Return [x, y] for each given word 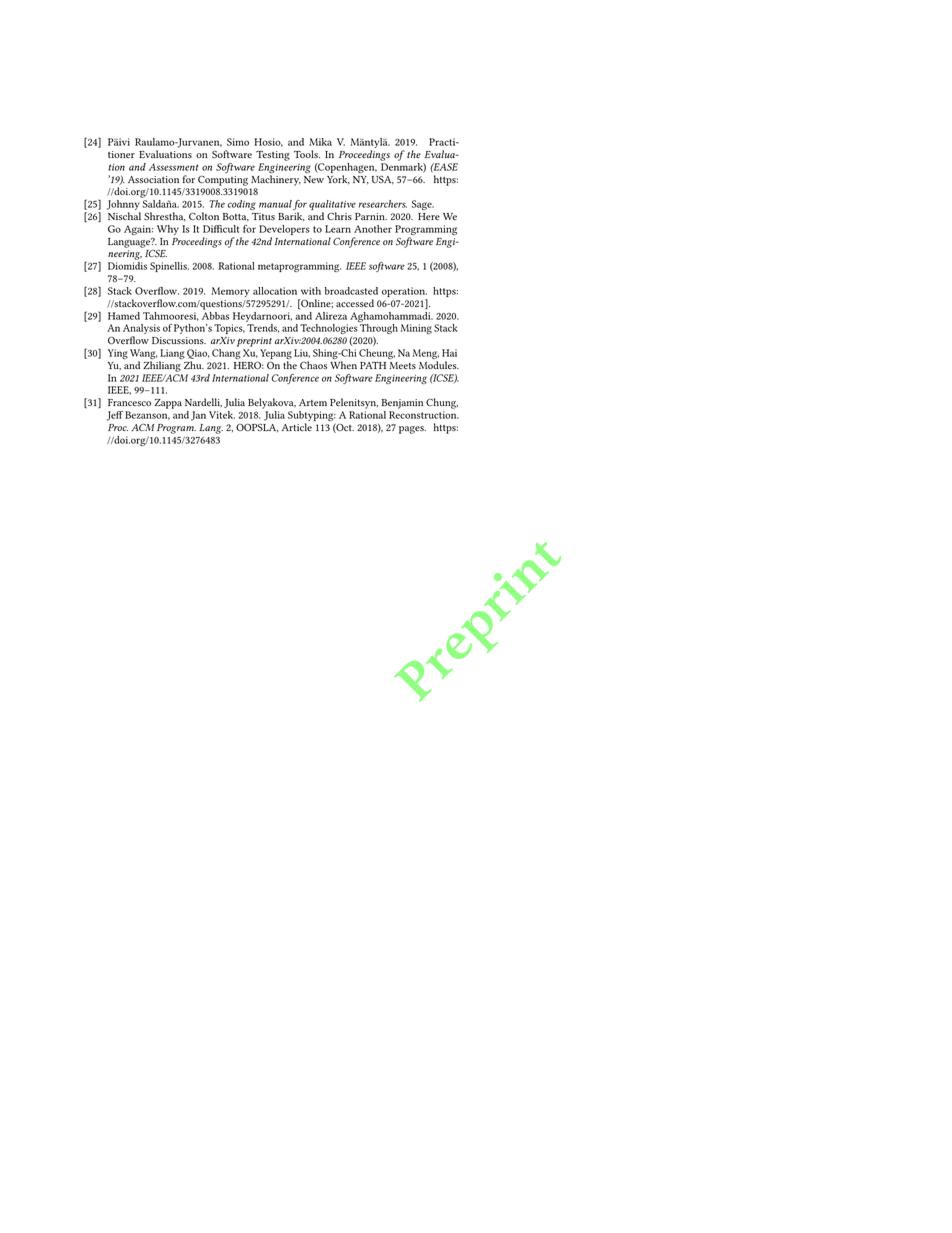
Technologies [329, 329]
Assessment [173, 167]
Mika [320, 142]
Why [168, 230]
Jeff [115, 416]
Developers [284, 231]
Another [373, 229]
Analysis [141, 330]
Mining [416, 329]
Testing [273, 156]
